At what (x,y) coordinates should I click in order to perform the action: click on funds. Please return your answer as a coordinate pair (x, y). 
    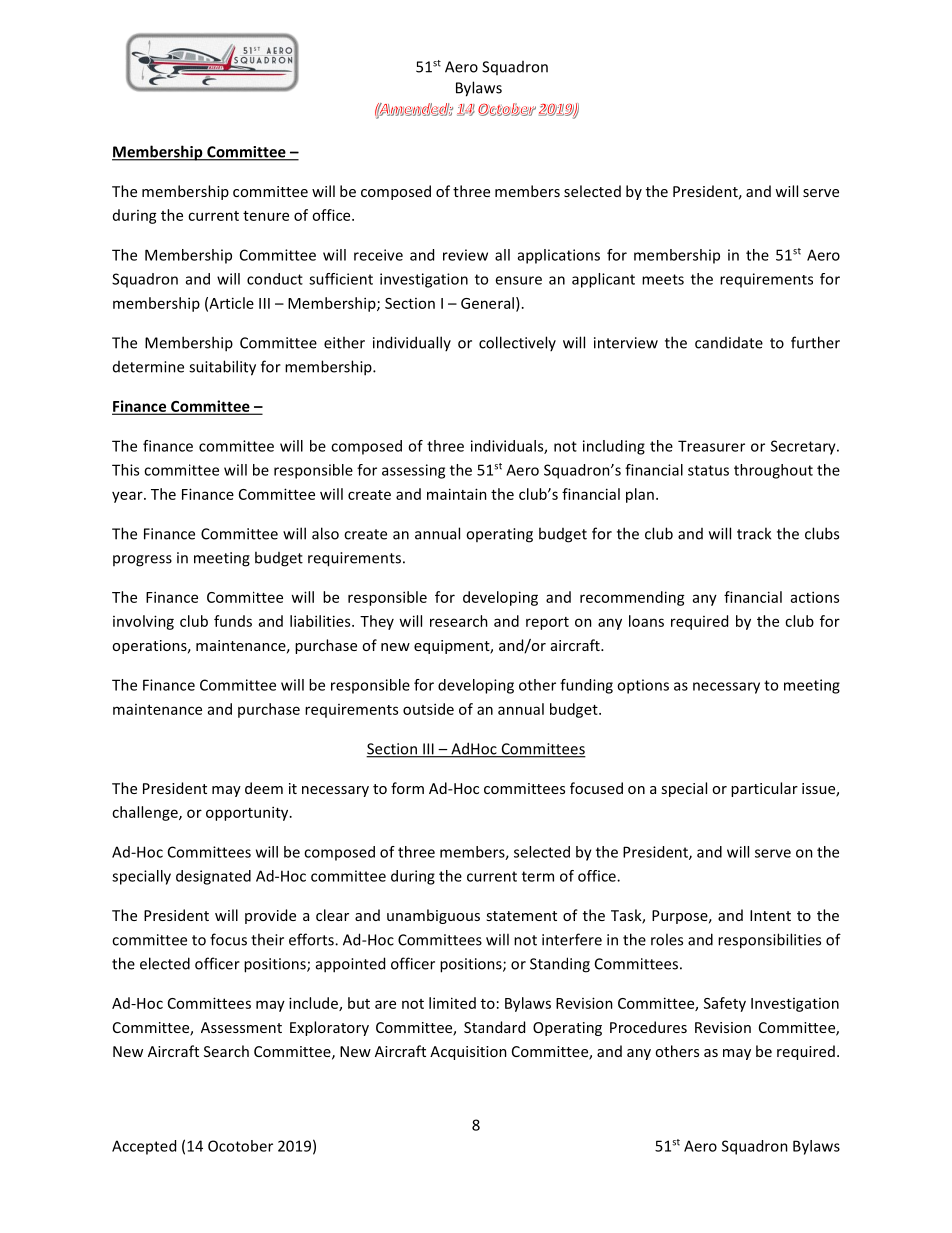
    Looking at the image, I should click on (233, 621).
